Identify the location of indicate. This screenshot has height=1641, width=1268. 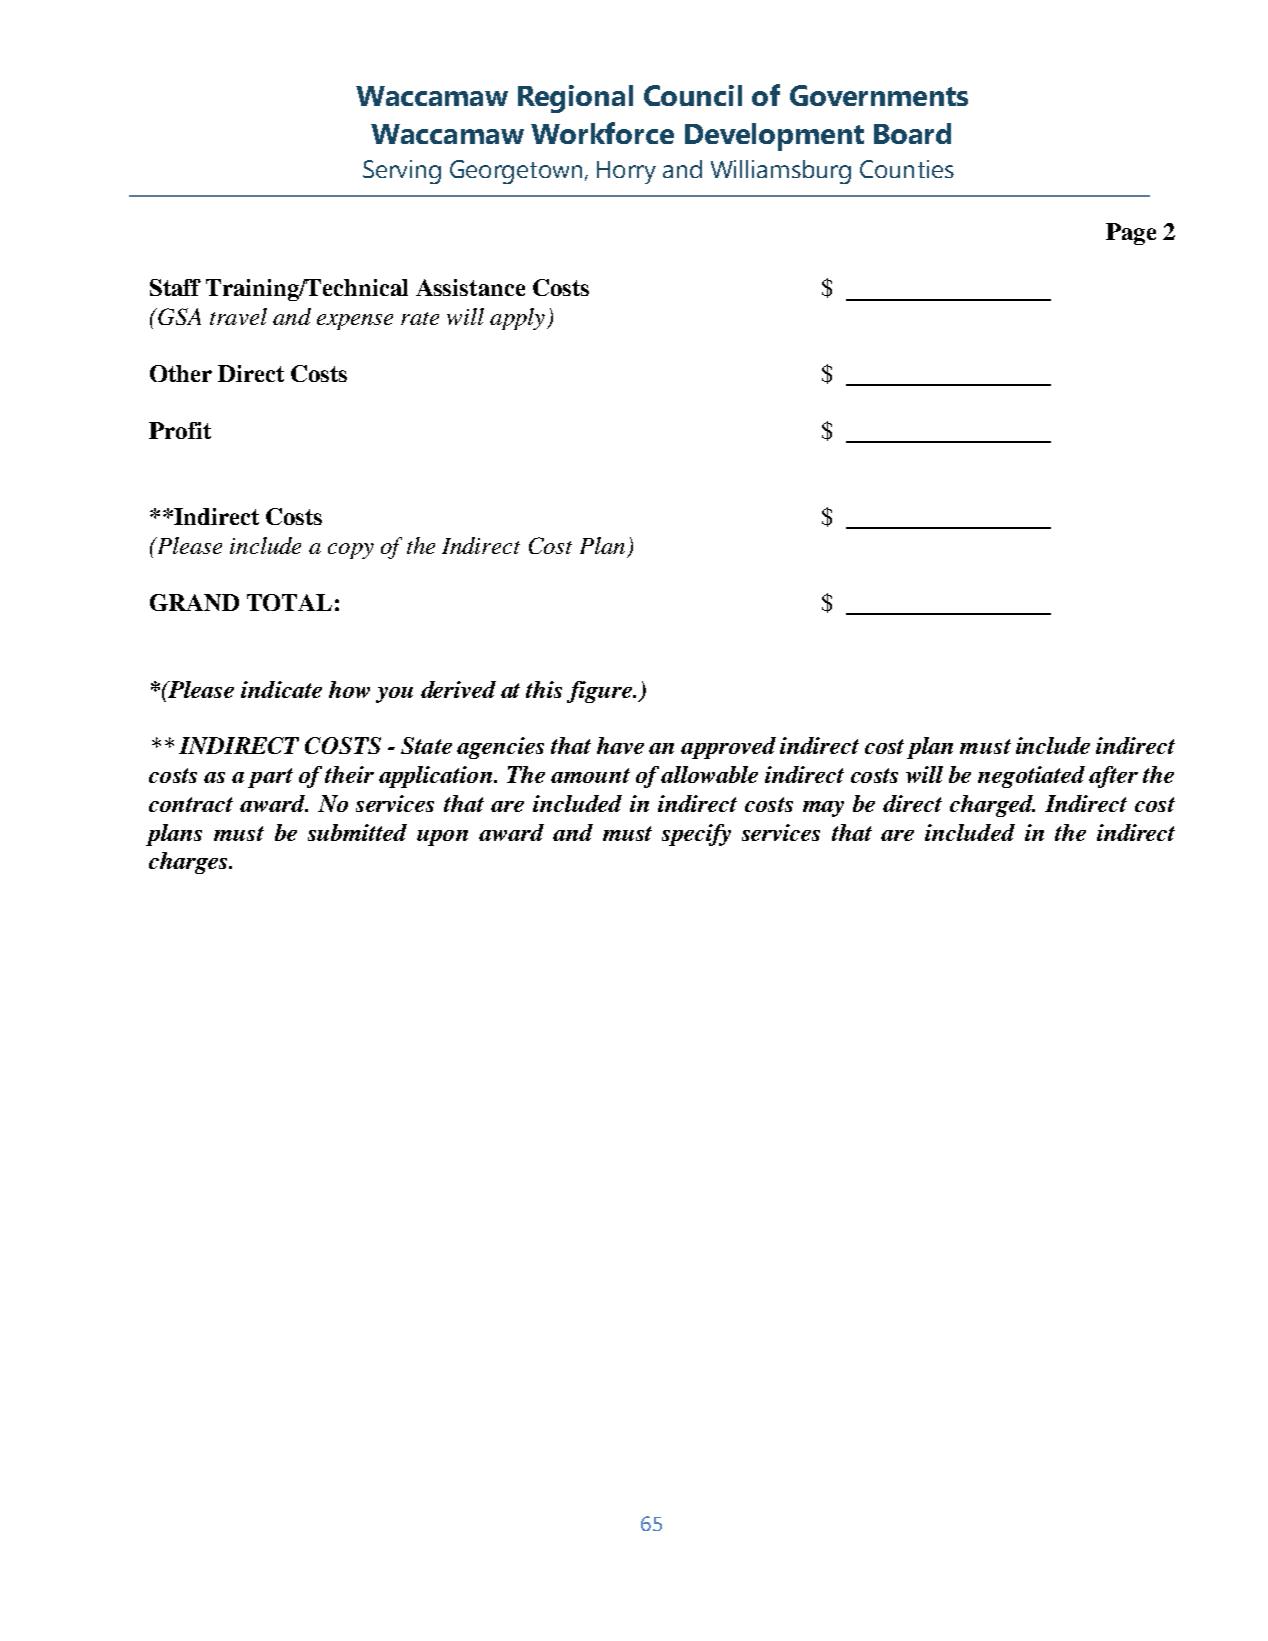
(281, 689).
